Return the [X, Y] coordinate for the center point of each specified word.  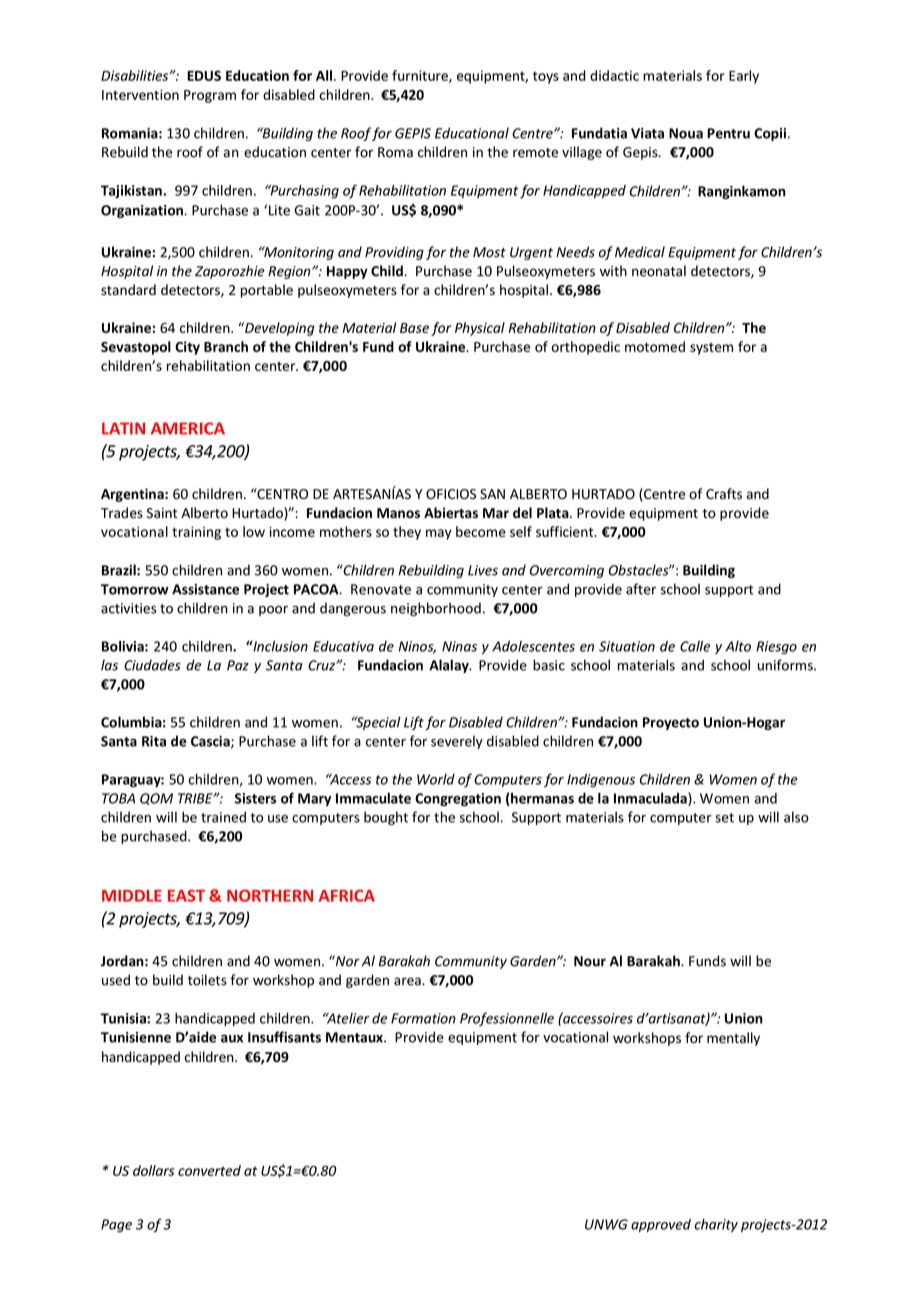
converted [209, 1170]
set [724, 818]
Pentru [728, 133]
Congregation [458, 799]
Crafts [724, 494]
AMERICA [188, 428]
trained [223, 817]
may [439, 534]
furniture [421, 76]
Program [210, 96]
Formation [423, 1018]
